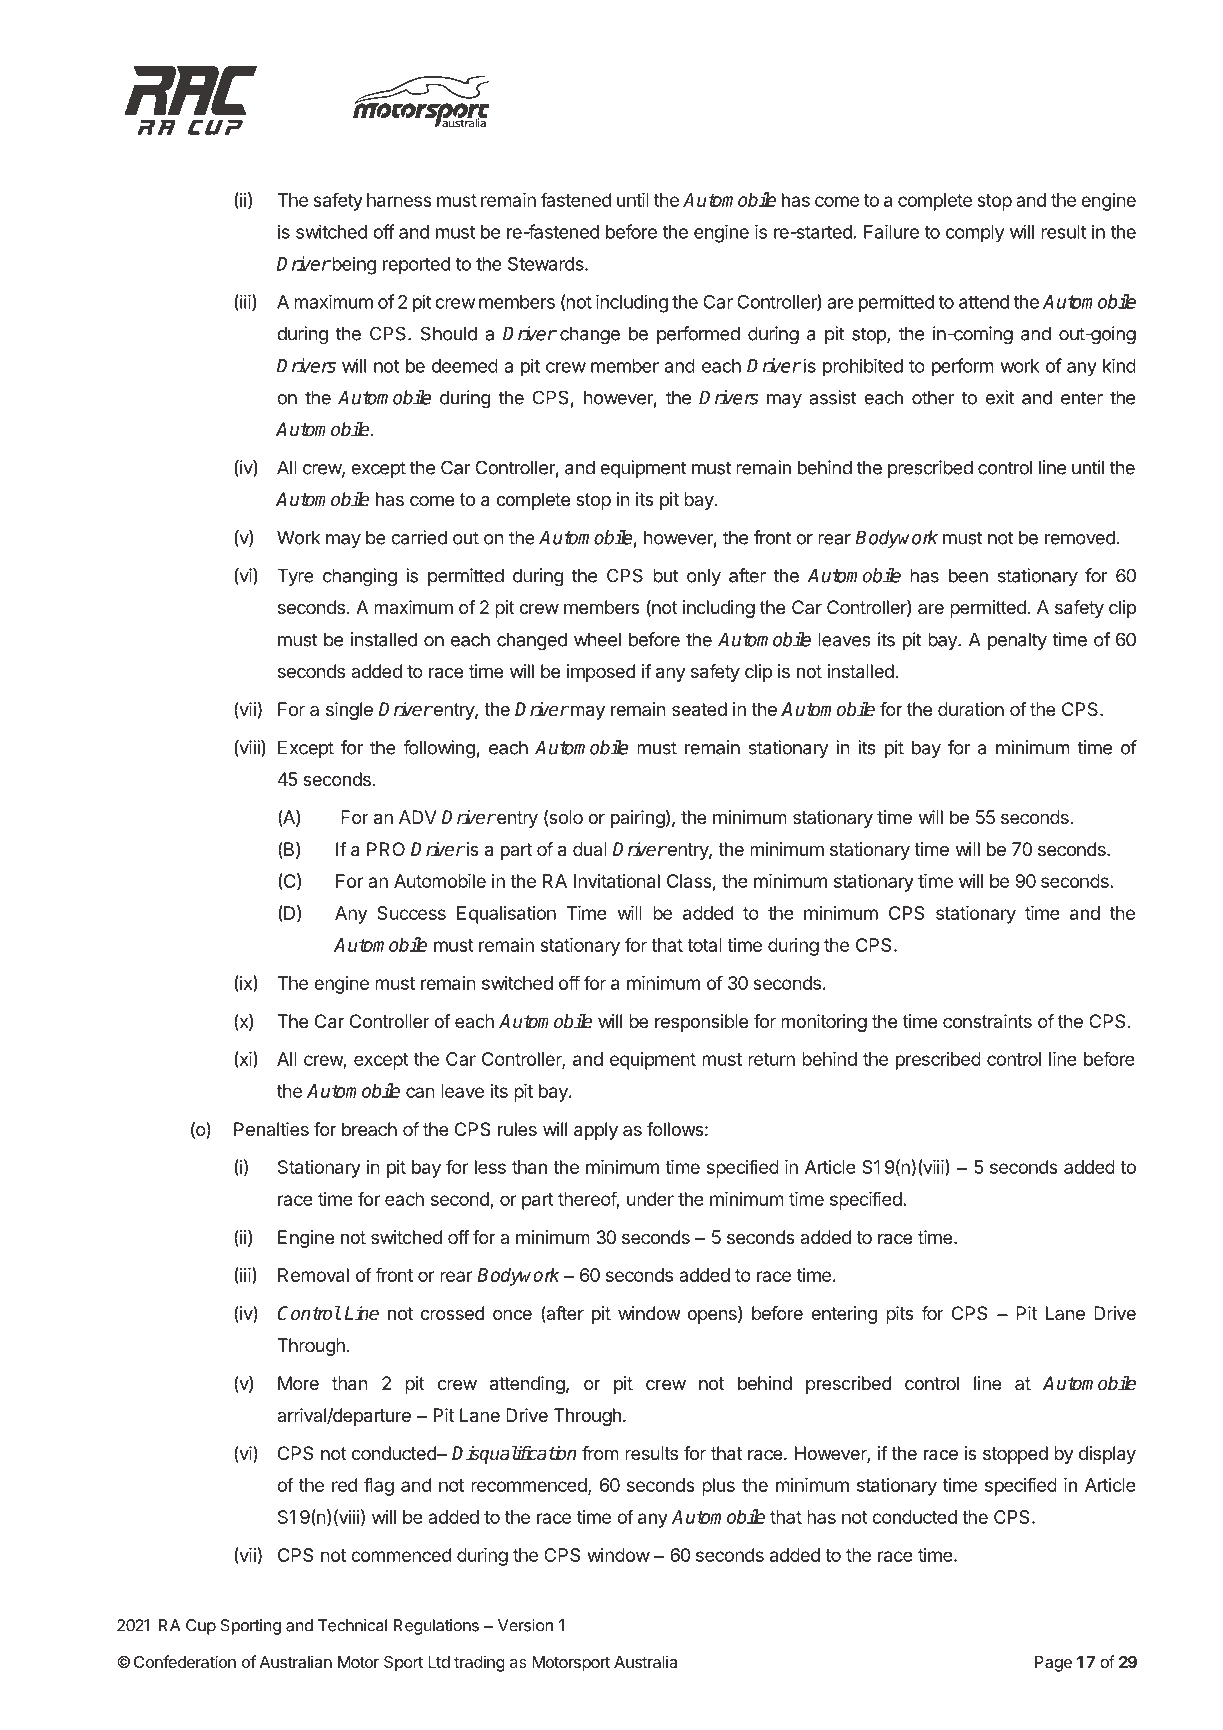 The width and height of the document is (1223, 1730). I want to click on Stewards, so click(547, 264).
